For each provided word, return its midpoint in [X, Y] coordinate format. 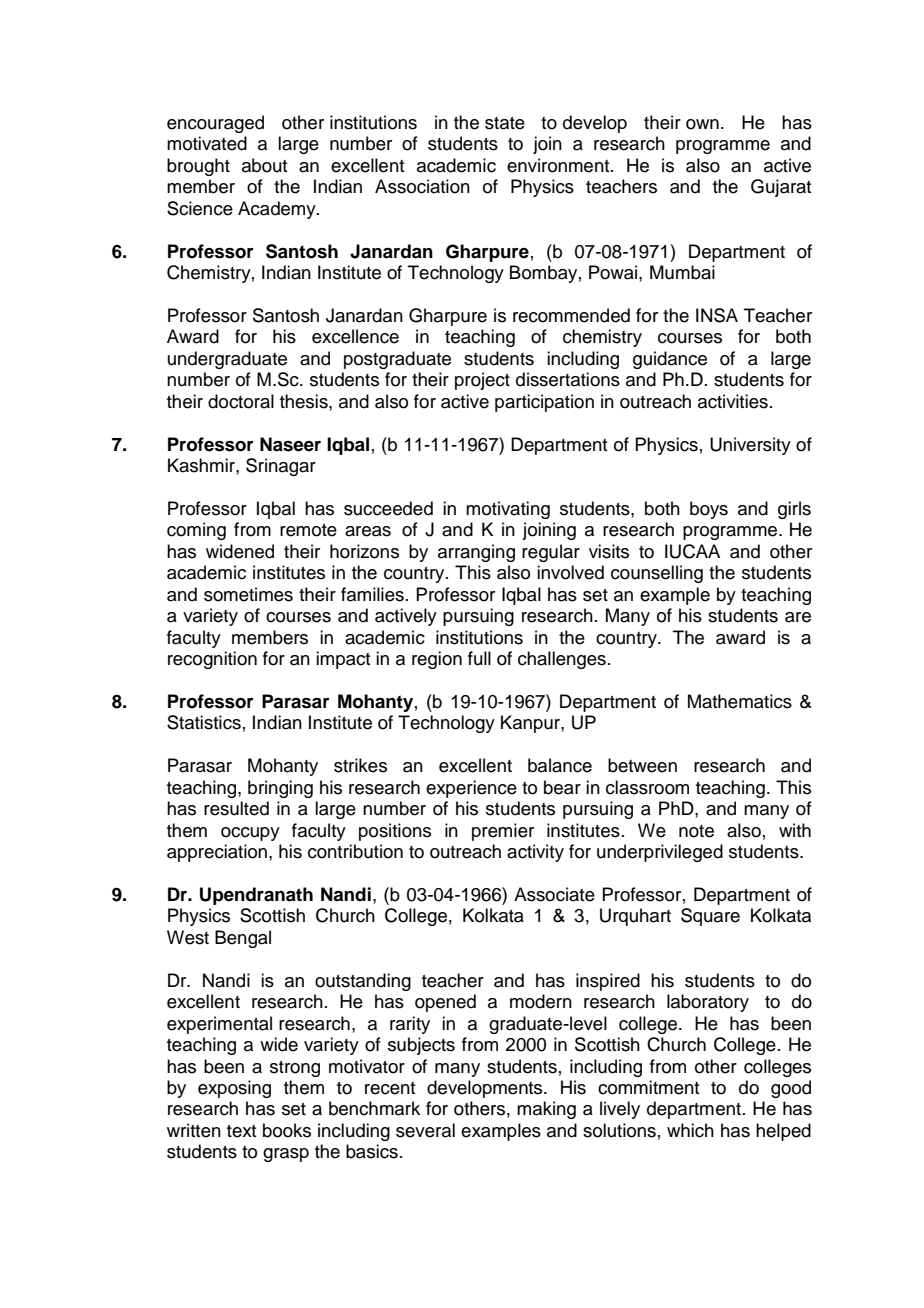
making [546, 1110]
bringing [280, 789]
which [690, 1130]
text [241, 1131]
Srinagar [281, 467]
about [264, 165]
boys [709, 510]
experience [471, 789]
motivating [508, 510]
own [702, 124]
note [696, 831]
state [505, 123]
